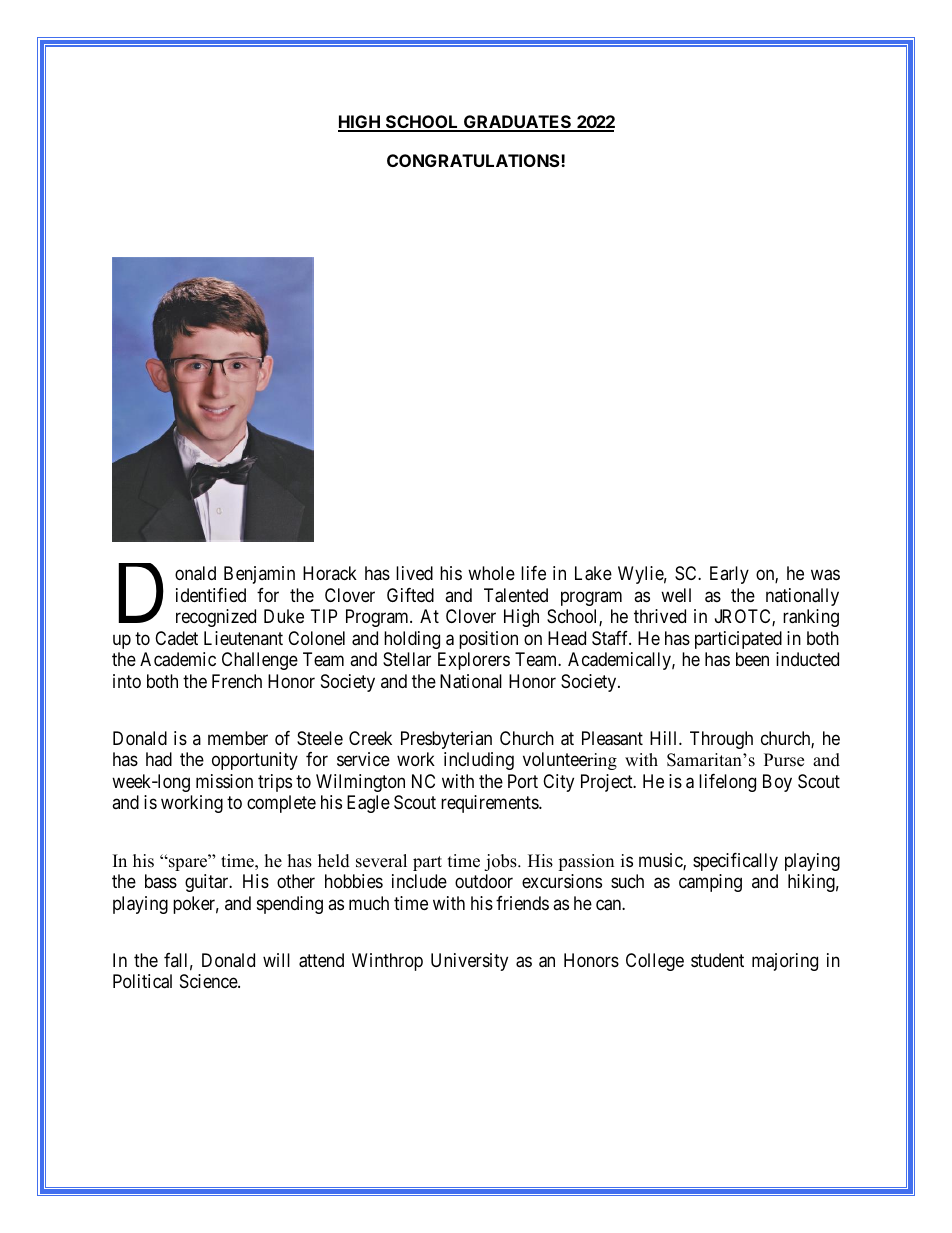 Image resolution: width=952 pixels, height=1233 pixels. I want to click on CONGRATULATIONS, so click(474, 160).
